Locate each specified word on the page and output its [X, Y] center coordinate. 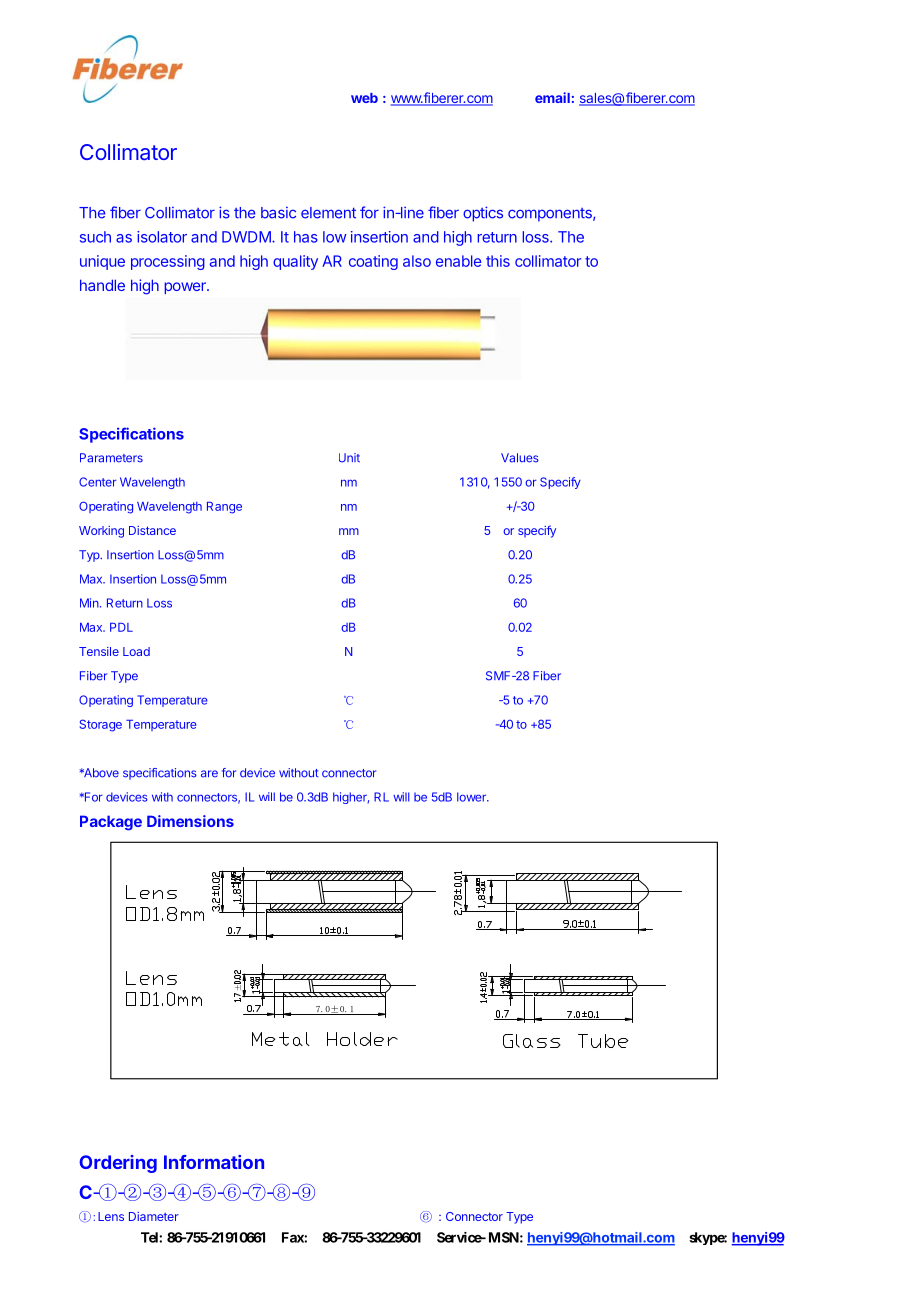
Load [136, 651]
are [209, 774]
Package [111, 823]
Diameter [154, 1216]
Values [520, 458]
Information [214, 1162]
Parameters [111, 458]
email [552, 97]
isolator [162, 237]
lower [472, 797]
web [364, 98]
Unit [349, 458]
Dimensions [190, 821]
